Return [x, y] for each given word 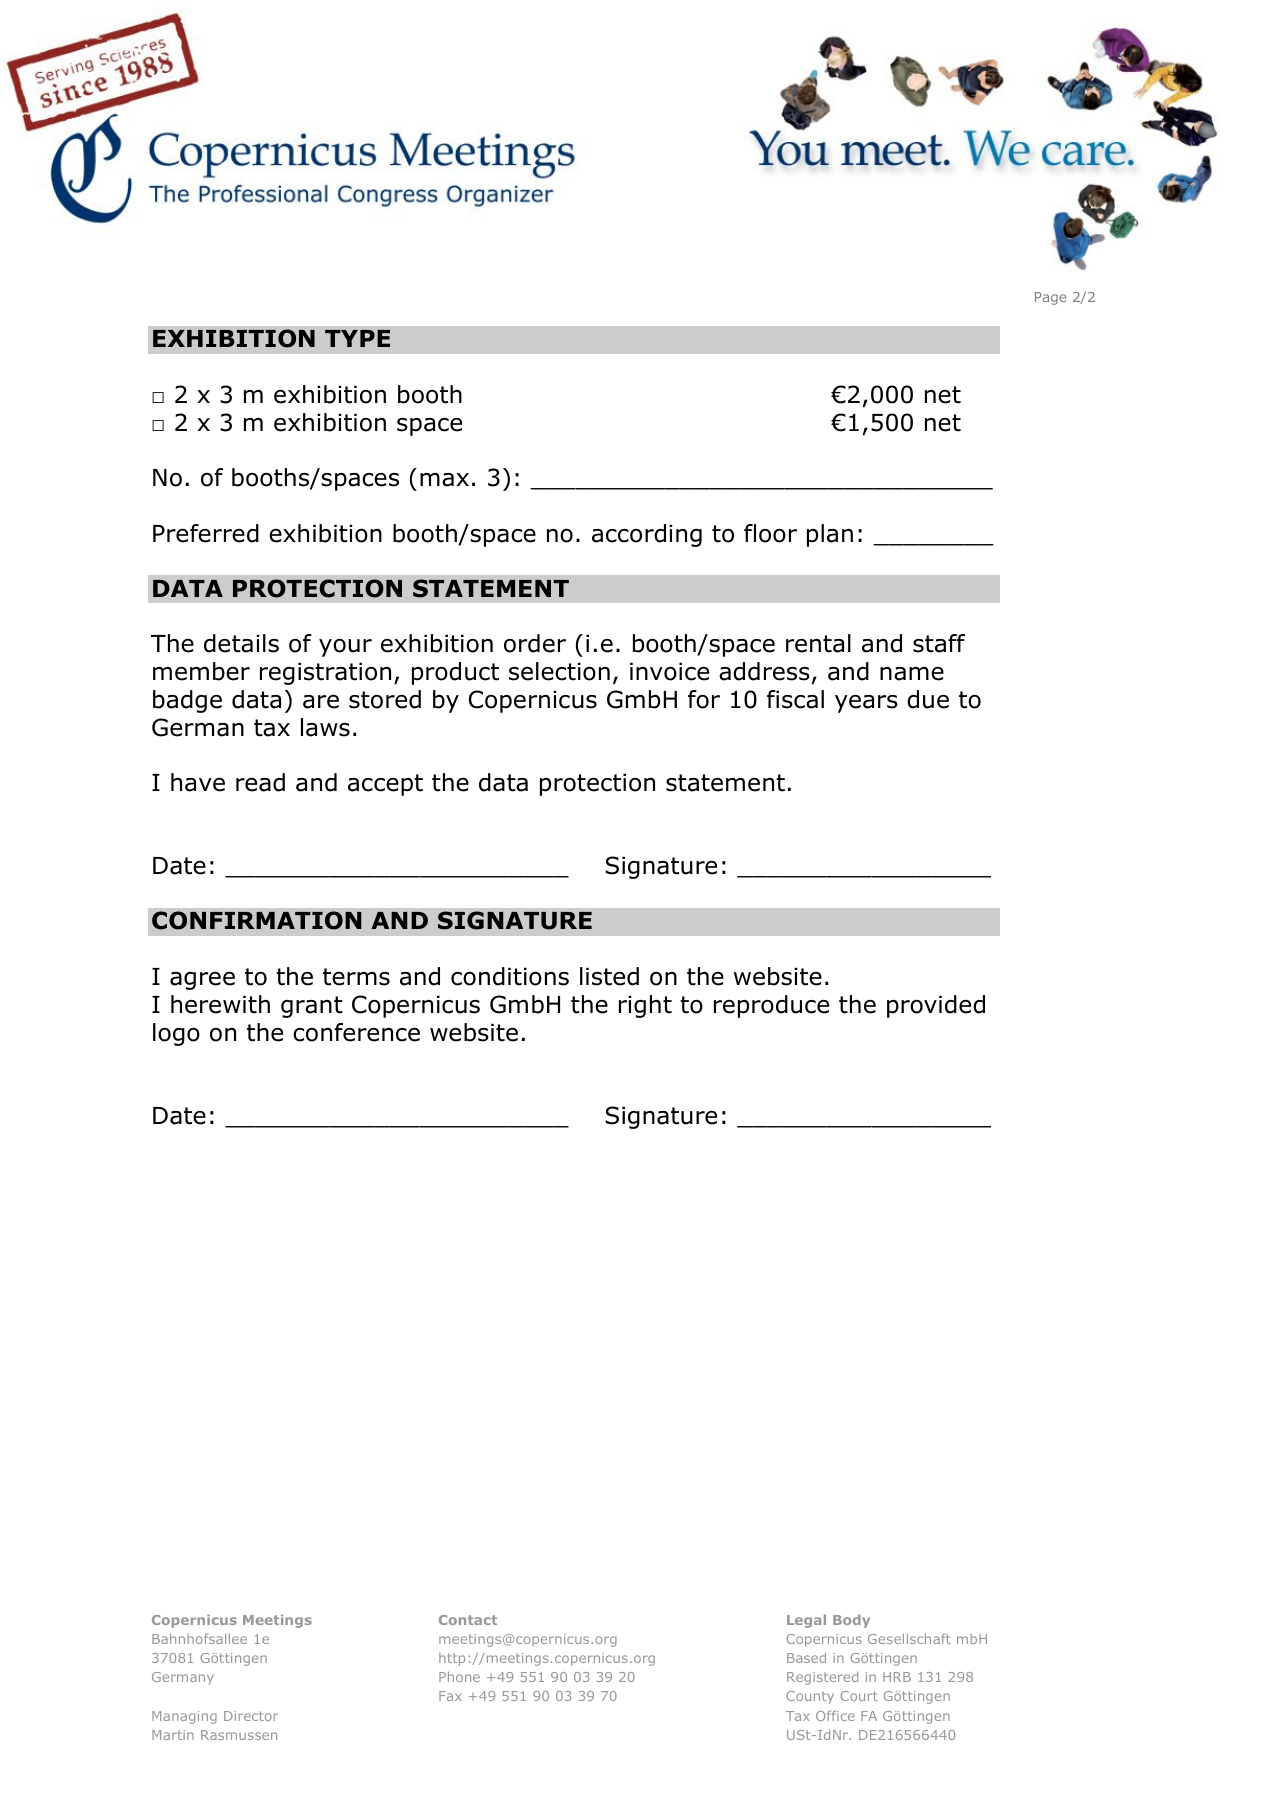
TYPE [357, 338]
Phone [459, 1676]
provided [936, 1006]
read [260, 782]
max [444, 480]
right [645, 1006]
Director [251, 1716]
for [704, 699]
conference [356, 1032]
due [928, 699]
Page [1050, 298]
